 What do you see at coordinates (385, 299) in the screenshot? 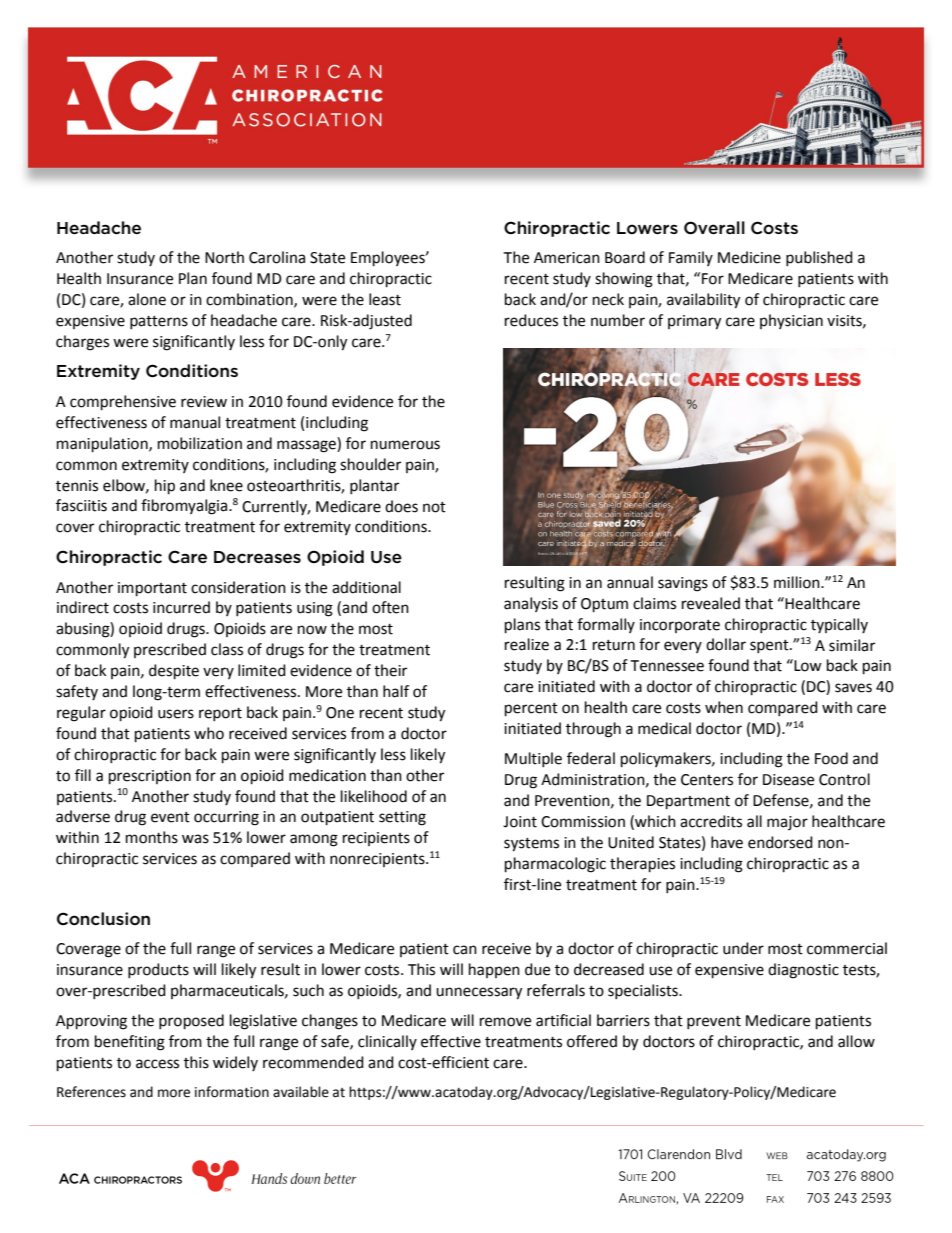
I see `least` at bounding box center [385, 299].
